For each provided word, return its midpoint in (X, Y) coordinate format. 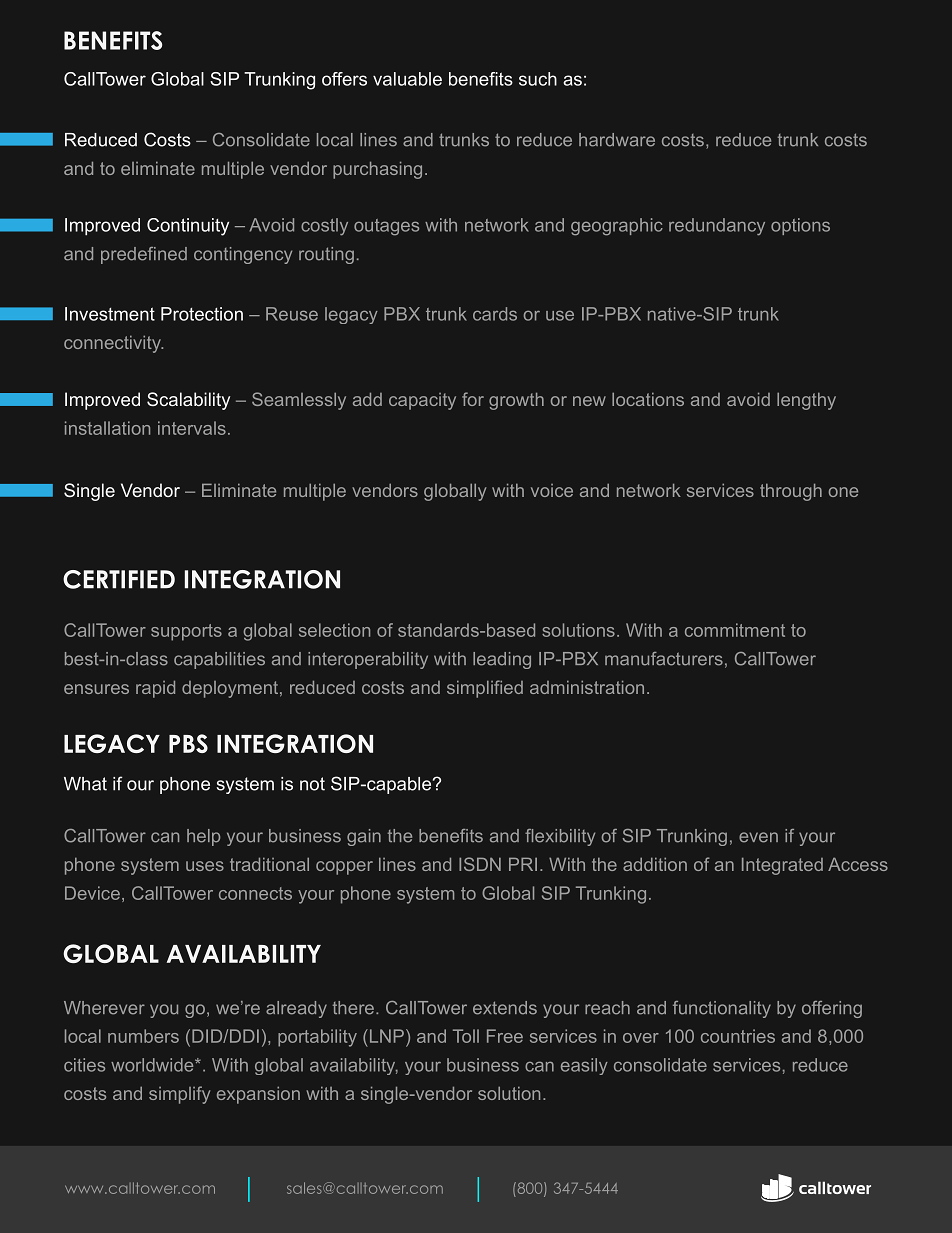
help (203, 837)
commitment (735, 630)
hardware (617, 140)
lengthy (806, 401)
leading (502, 660)
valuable (407, 79)
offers (344, 79)
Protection (202, 314)
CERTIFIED (119, 579)
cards (495, 314)
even (758, 837)
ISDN (480, 864)
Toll (466, 1036)
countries (738, 1036)
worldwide (153, 1065)
